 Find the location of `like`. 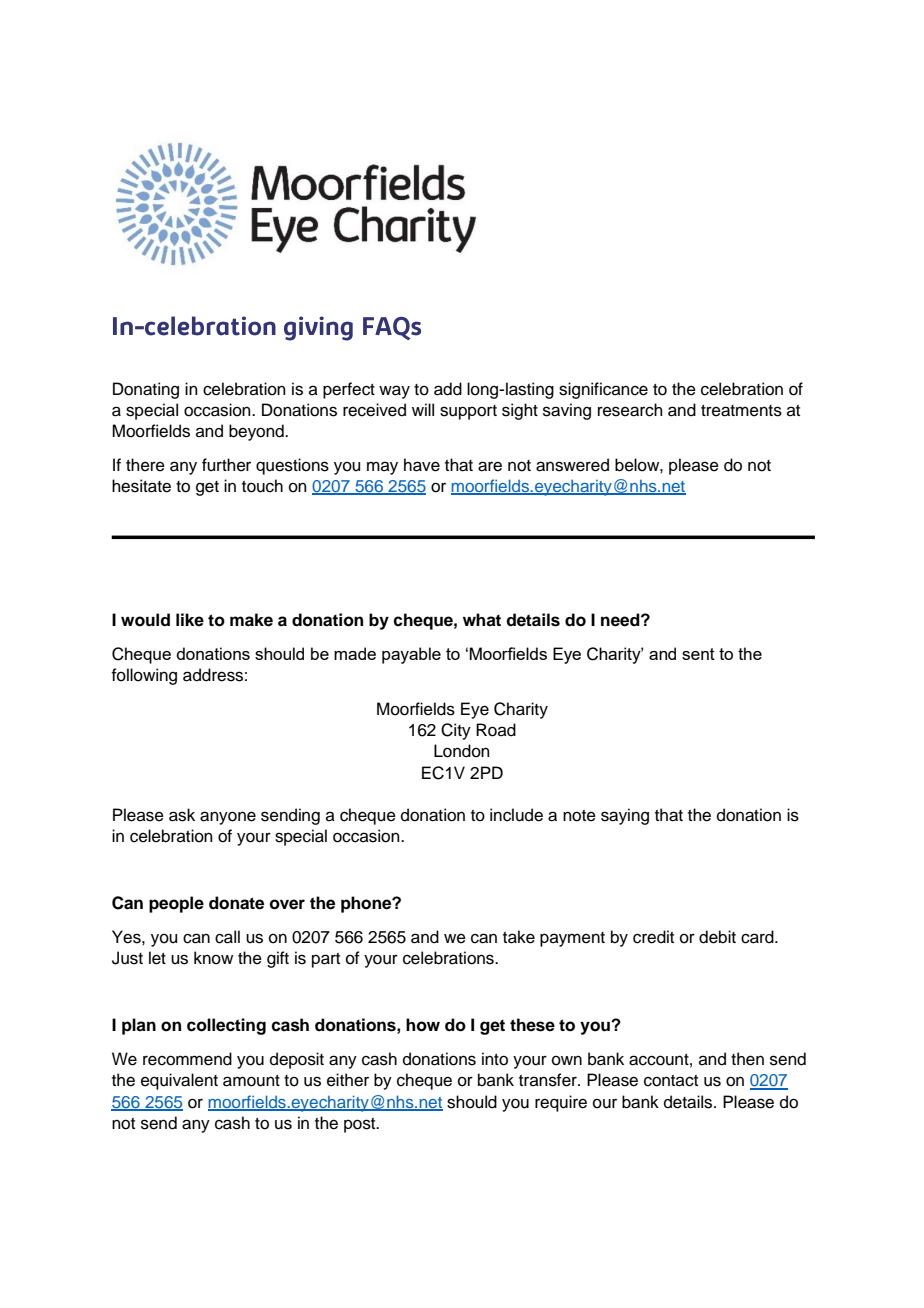

like is located at coordinates (190, 620).
